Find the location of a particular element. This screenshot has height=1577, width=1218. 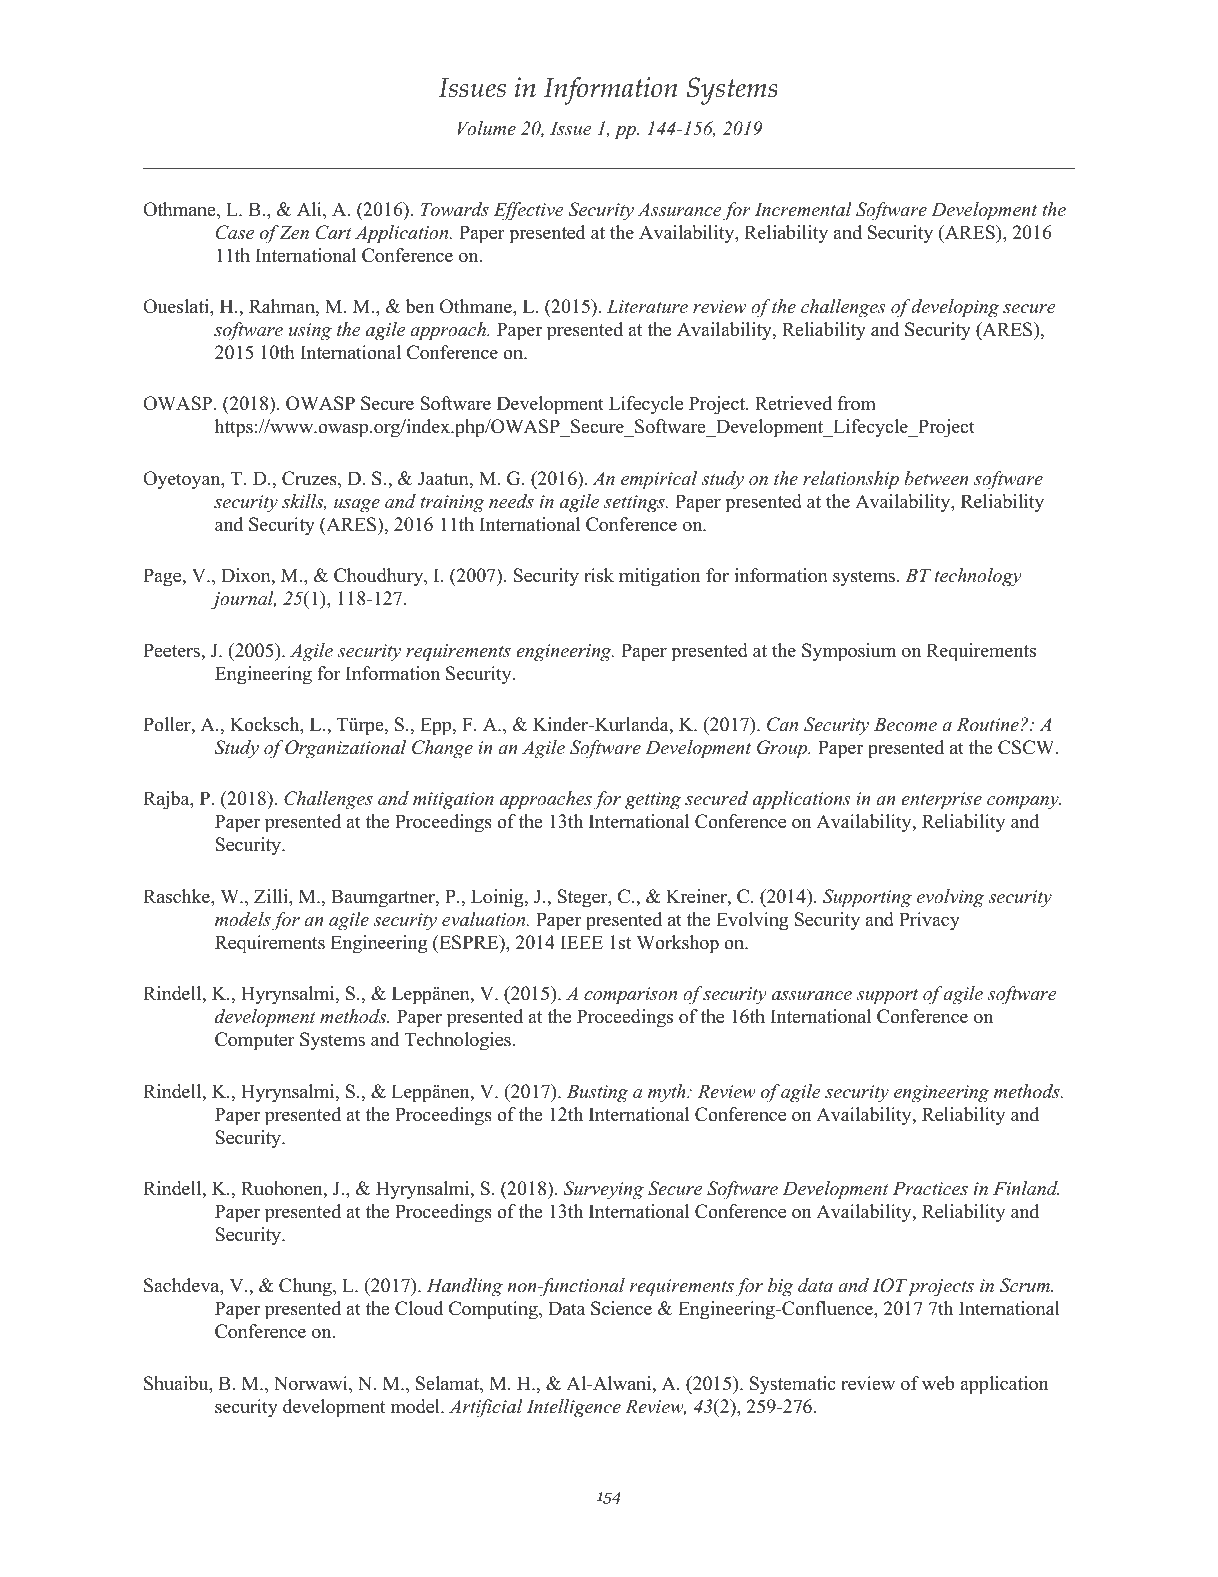

Chung is located at coordinates (306, 1287).
